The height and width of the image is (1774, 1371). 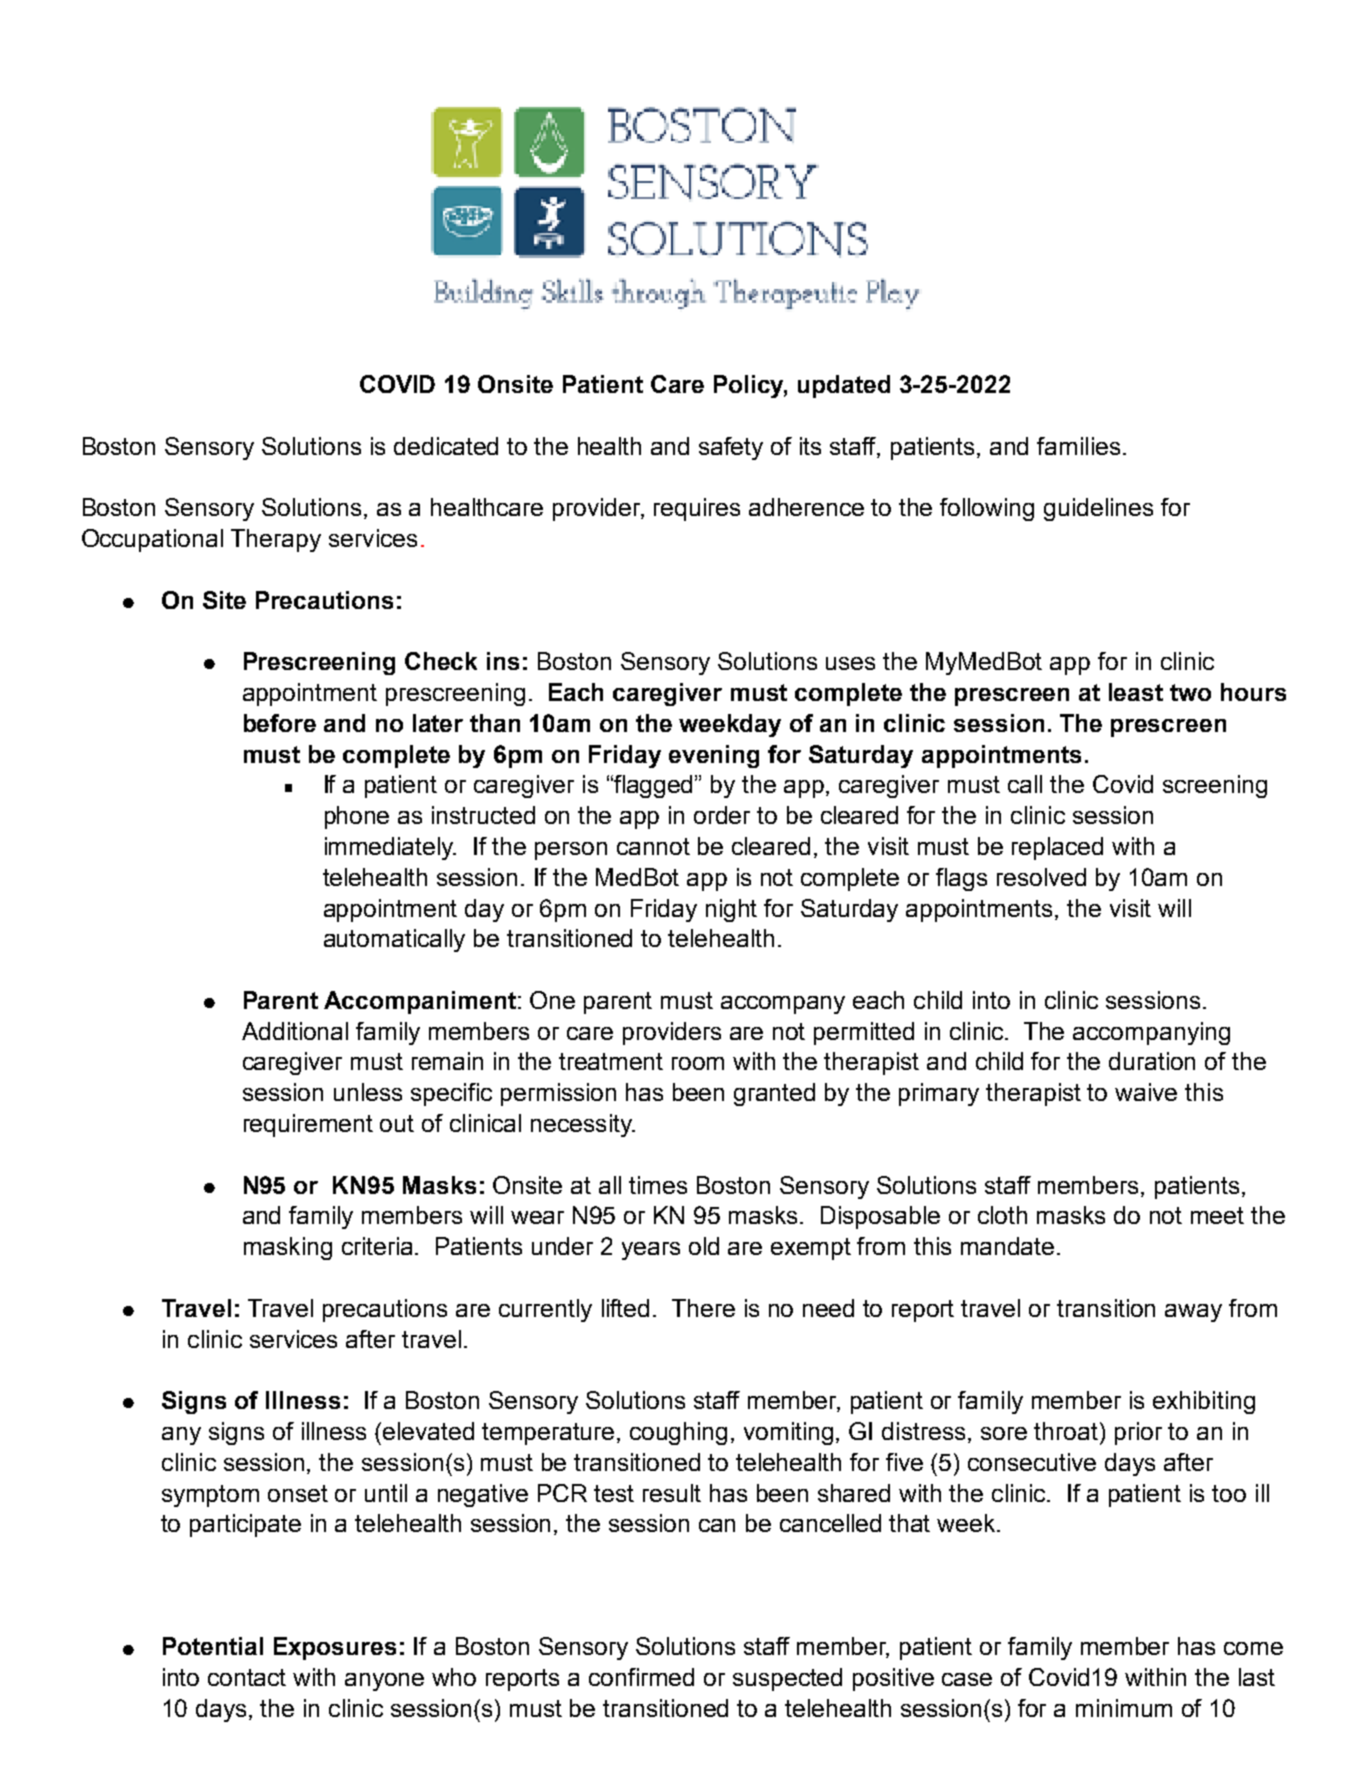 I want to click on dedicated, so click(x=446, y=446).
